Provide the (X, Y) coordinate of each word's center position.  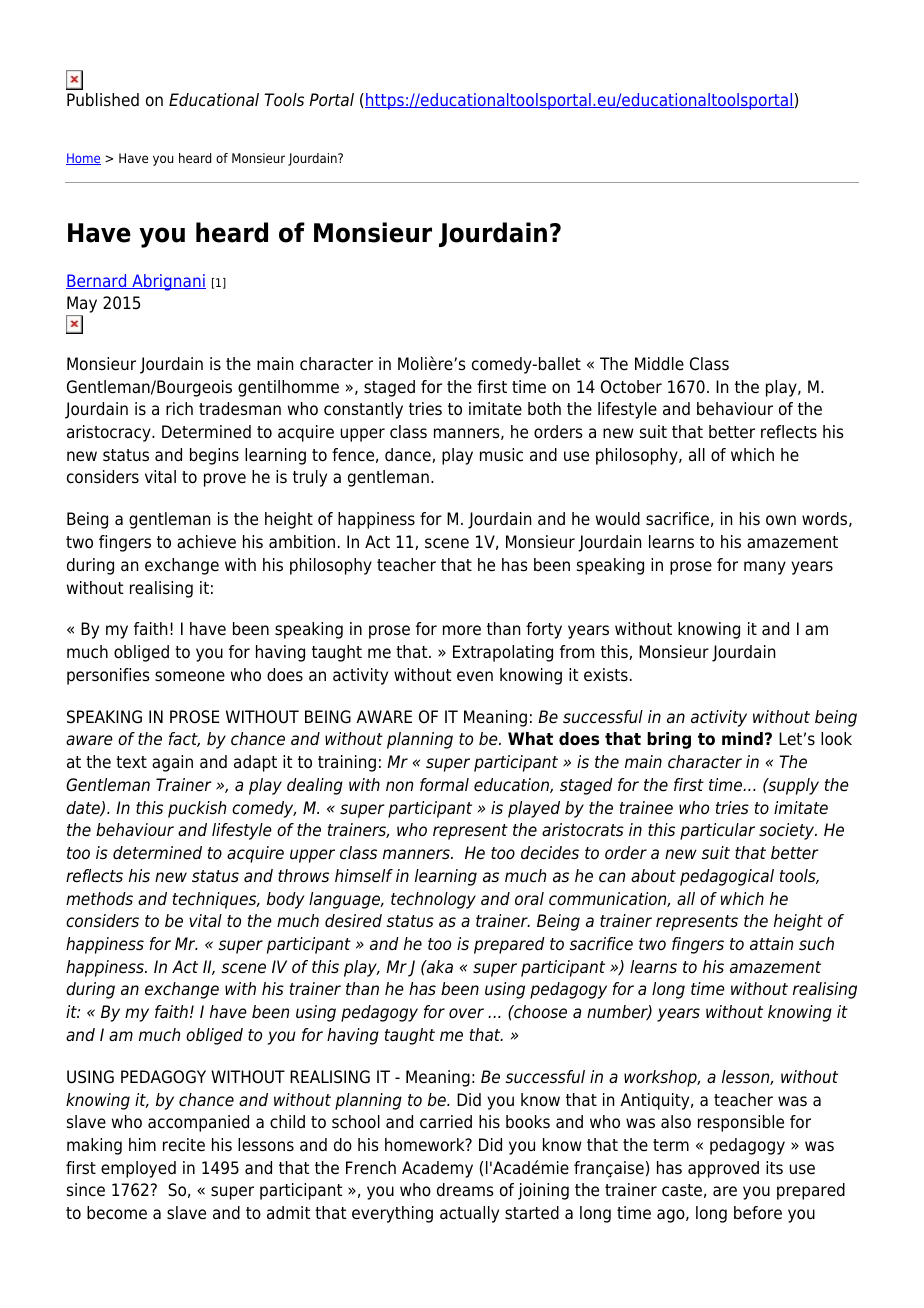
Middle (659, 364)
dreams (465, 1190)
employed (138, 1169)
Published (103, 100)
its (774, 1168)
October (631, 387)
